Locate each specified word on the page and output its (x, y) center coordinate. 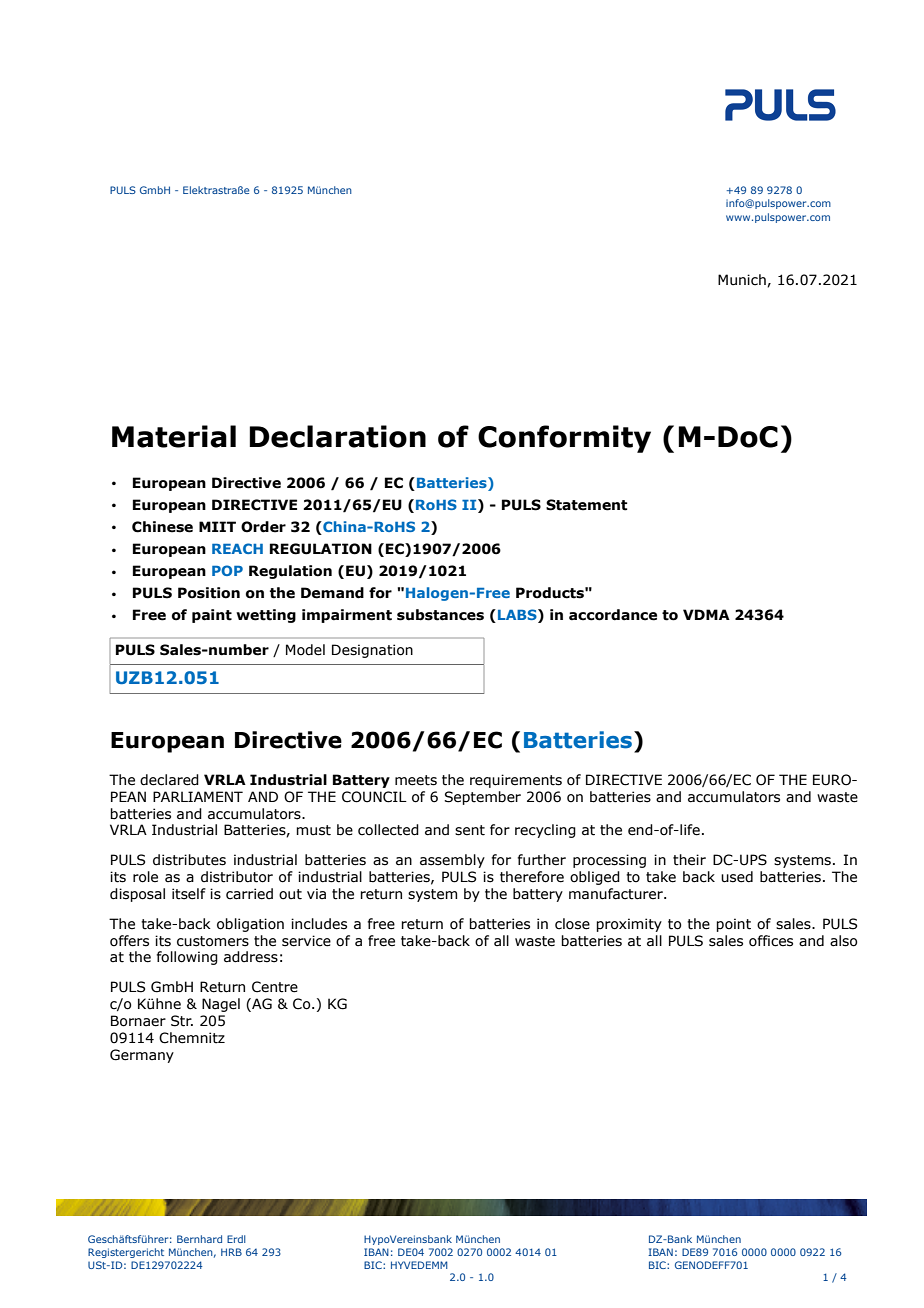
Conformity (564, 439)
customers (213, 941)
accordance (613, 615)
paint (212, 616)
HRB (231, 1252)
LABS (518, 616)
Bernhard (199, 1239)
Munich (743, 280)
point (733, 925)
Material (174, 436)
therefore (532, 877)
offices (771, 941)
